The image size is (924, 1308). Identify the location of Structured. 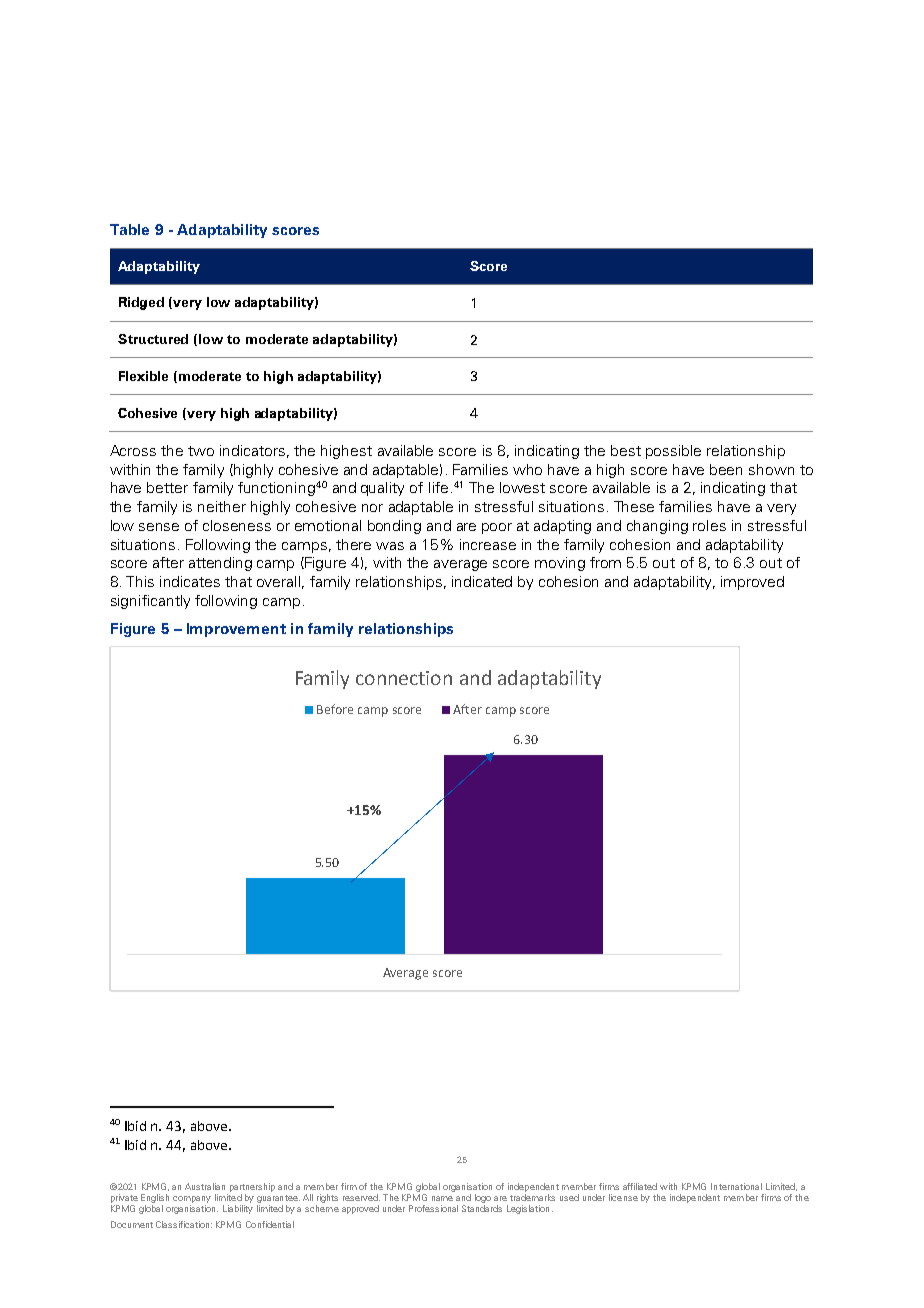
(153, 339).
